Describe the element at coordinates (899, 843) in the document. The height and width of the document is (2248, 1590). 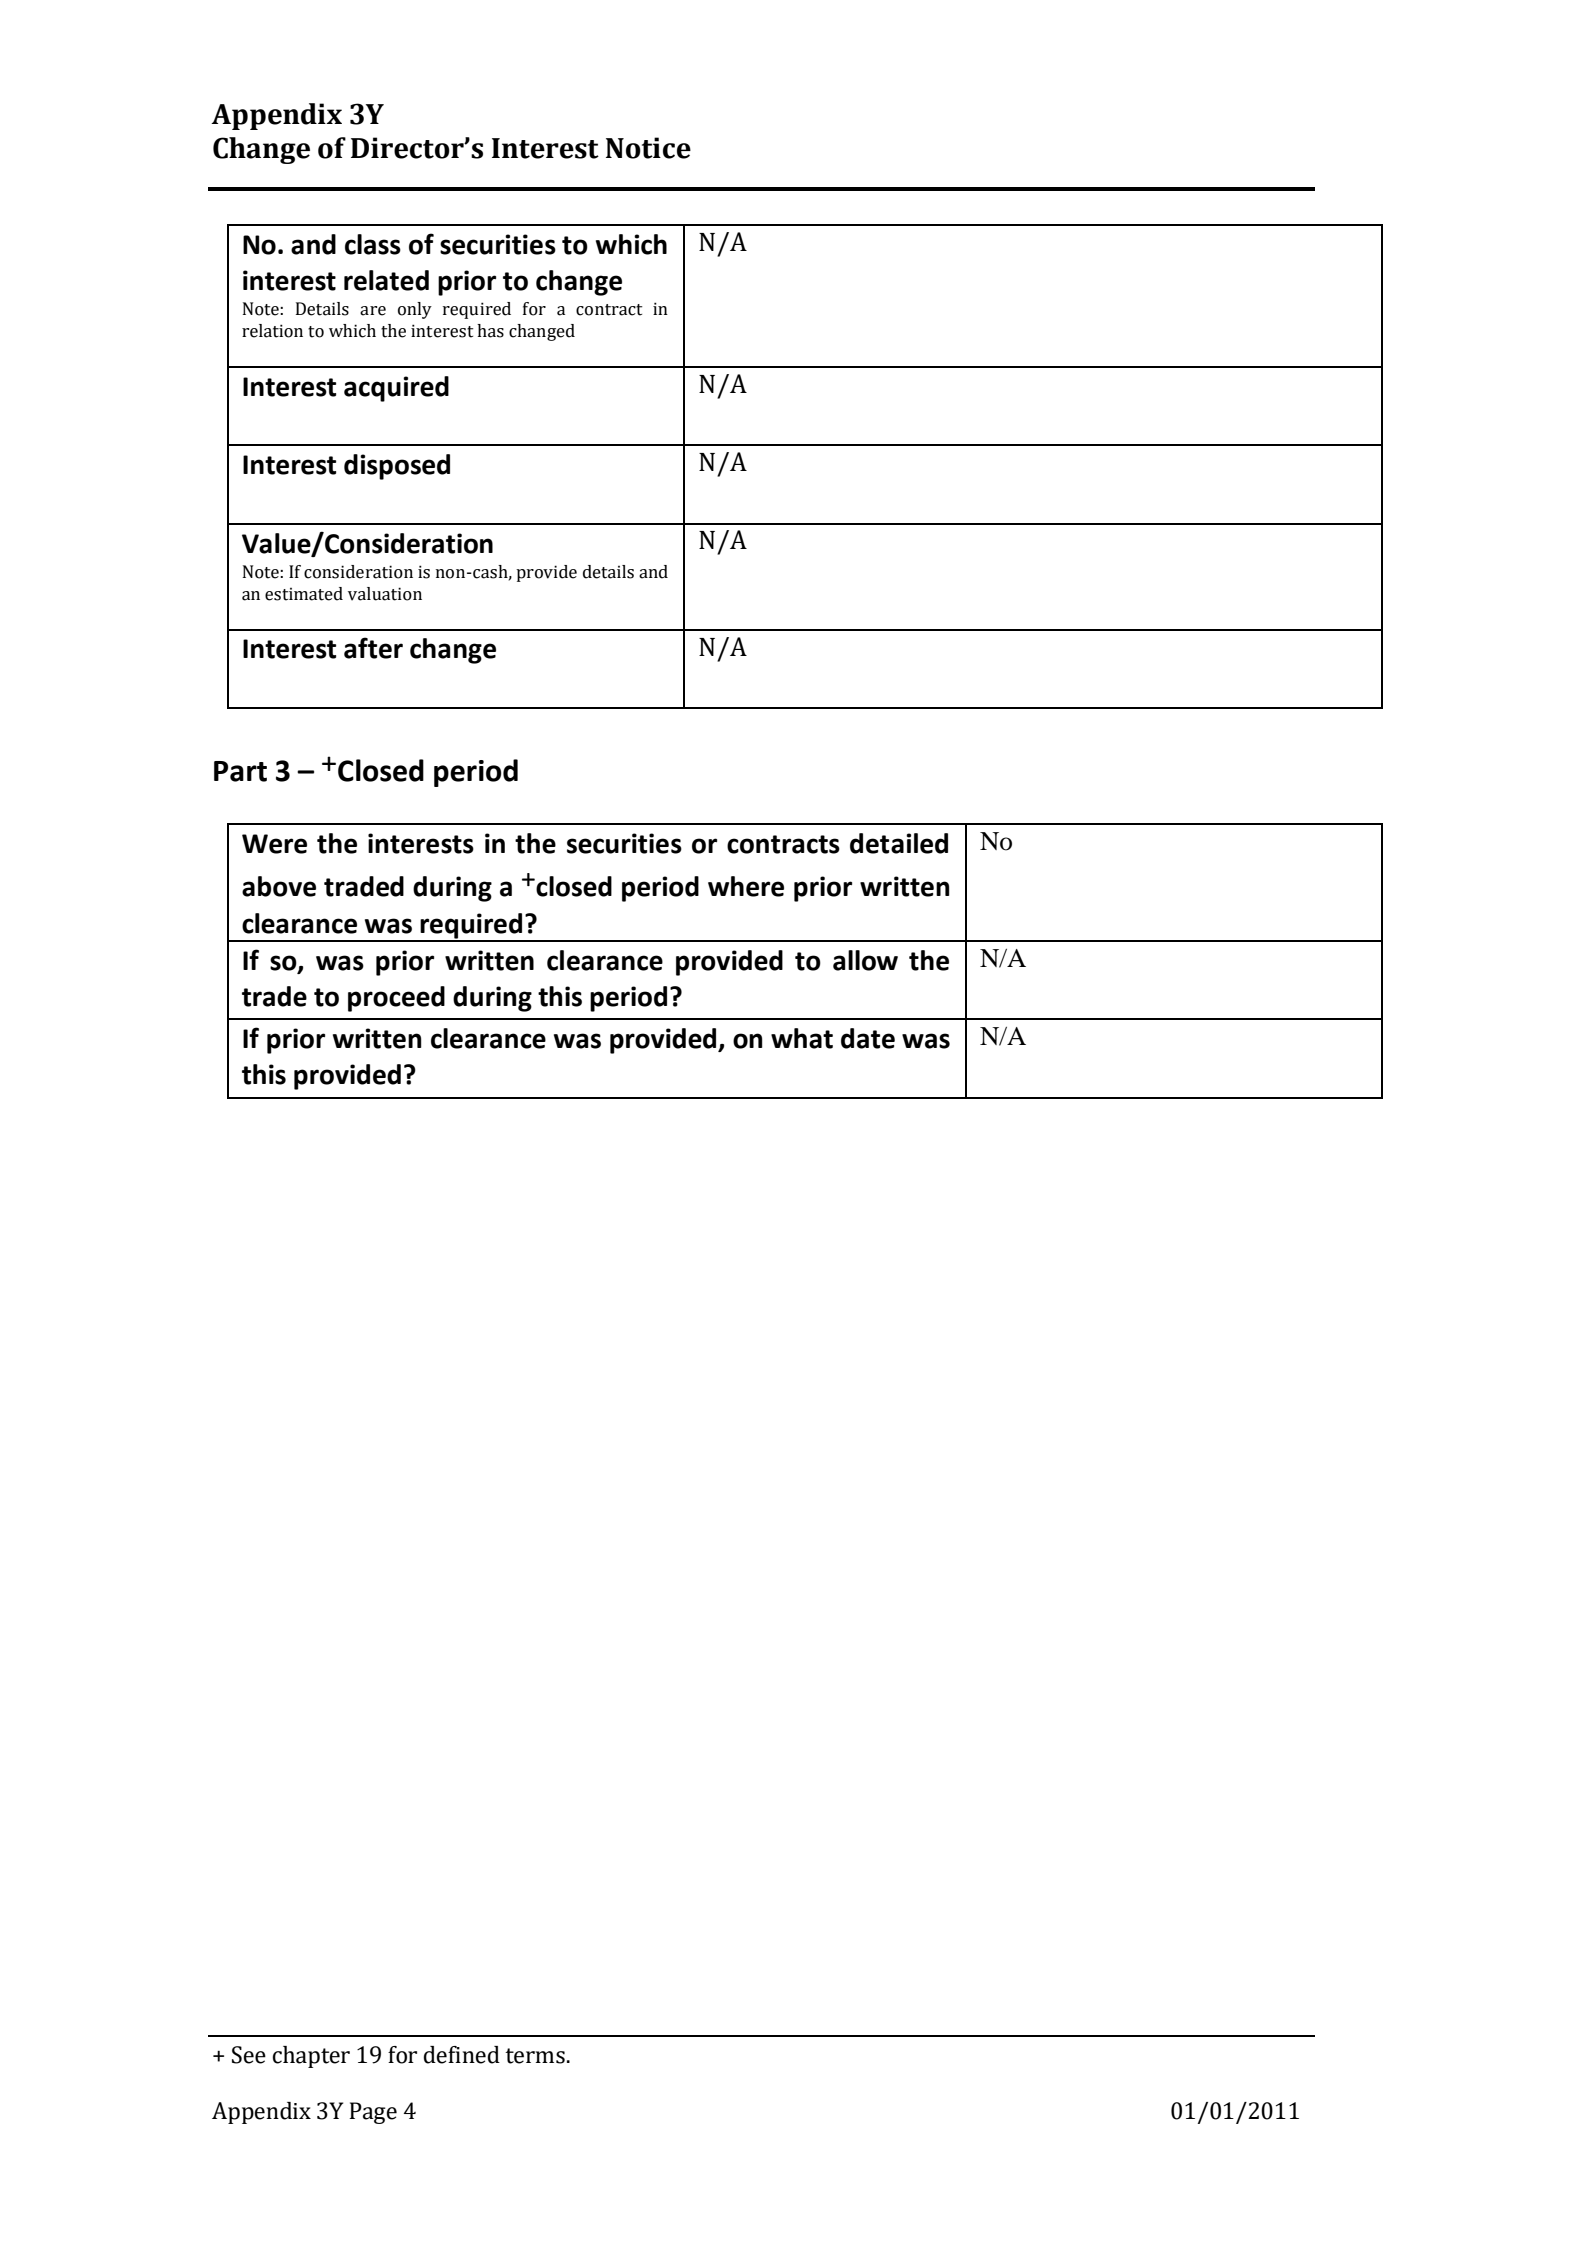
I see `detailed` at that location.
